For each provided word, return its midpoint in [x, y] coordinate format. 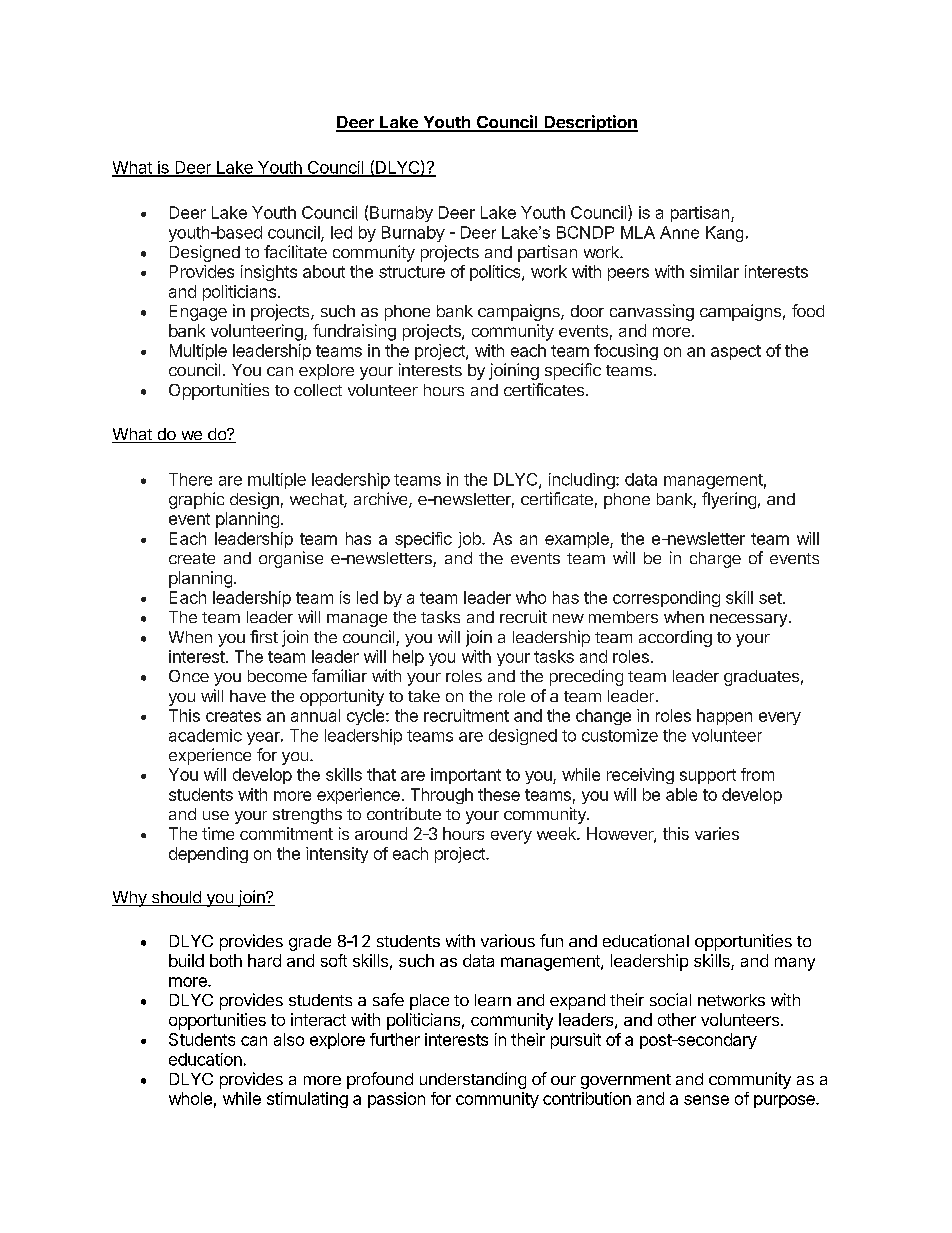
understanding [473, 1080]
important [466, 776]
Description [590, 123]
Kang [724, 234]
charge [715, 560]
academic [205, 735]
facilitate [295, 251]
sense [706, 1100]
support [708, 776]
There [190, 479]
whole [190, 1098]
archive [382, 500]
